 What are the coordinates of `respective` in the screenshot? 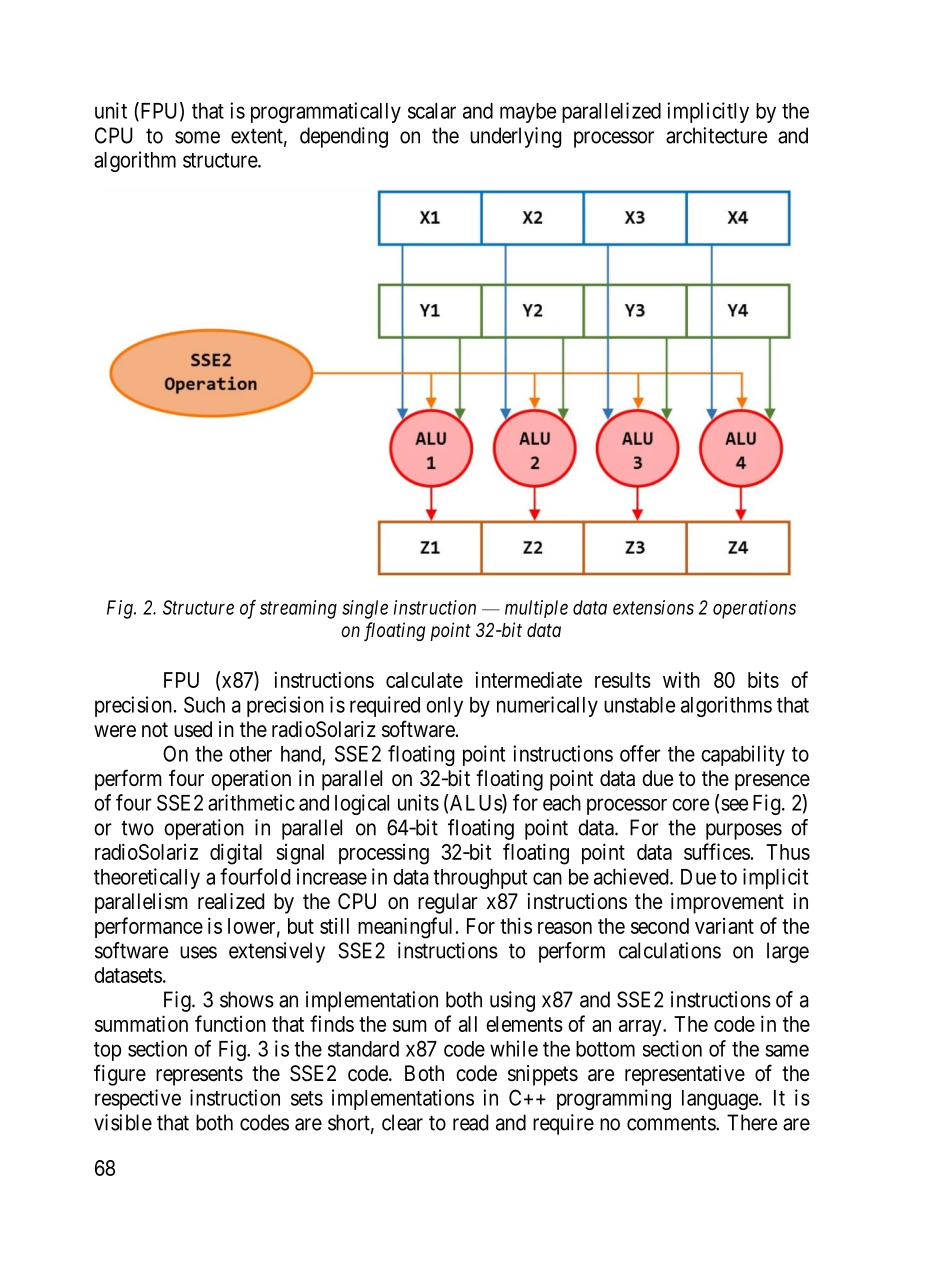 It's located at (138, 1099).
